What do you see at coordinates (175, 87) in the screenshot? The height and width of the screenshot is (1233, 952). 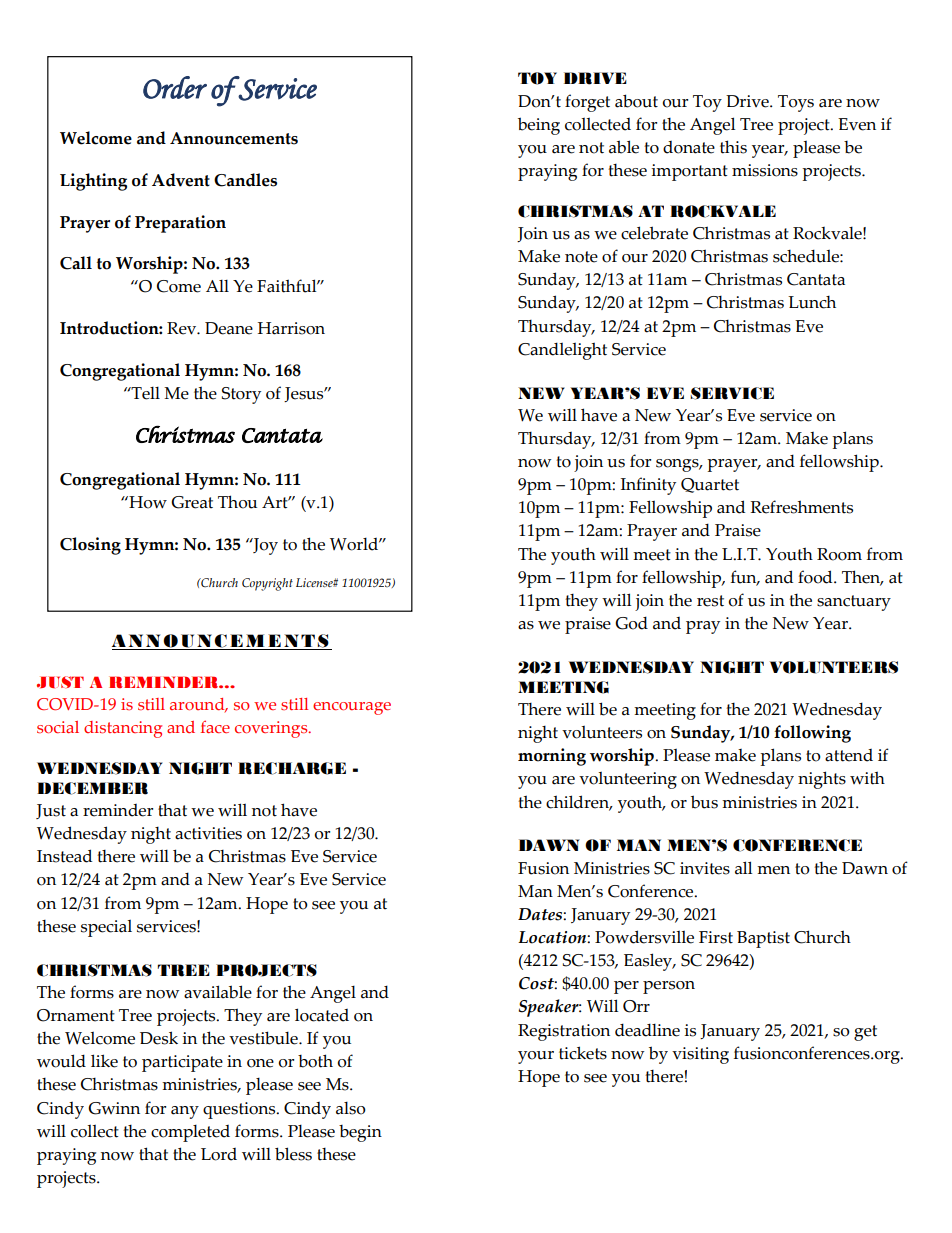 I see `Order` at bounding box center [175, 87].
